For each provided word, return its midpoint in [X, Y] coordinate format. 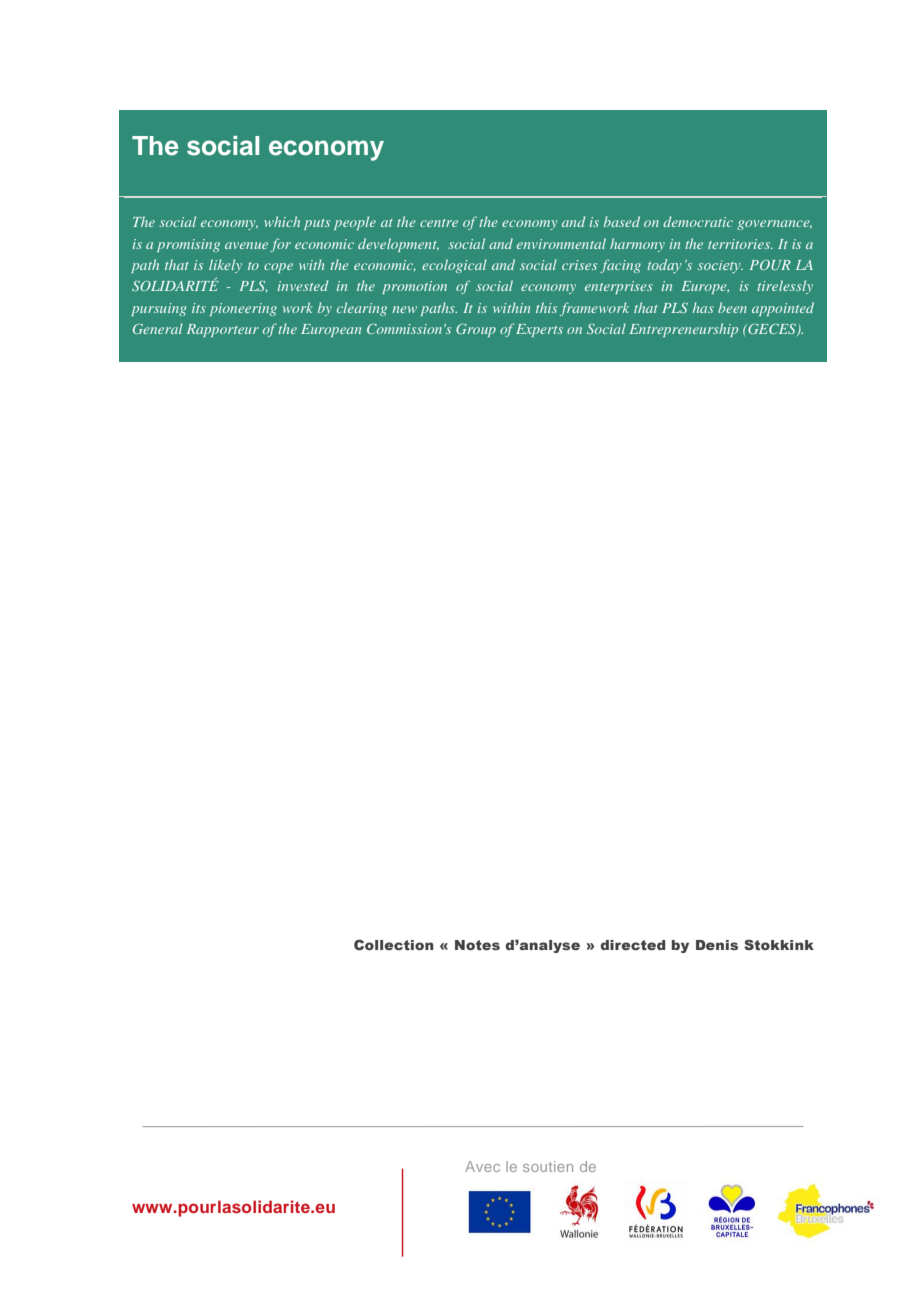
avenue [246, 245]
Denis [717, 945]
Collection [394, 944]
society [720, 266]
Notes [477, 945]
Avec [482, 1166]
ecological [454, 266]
